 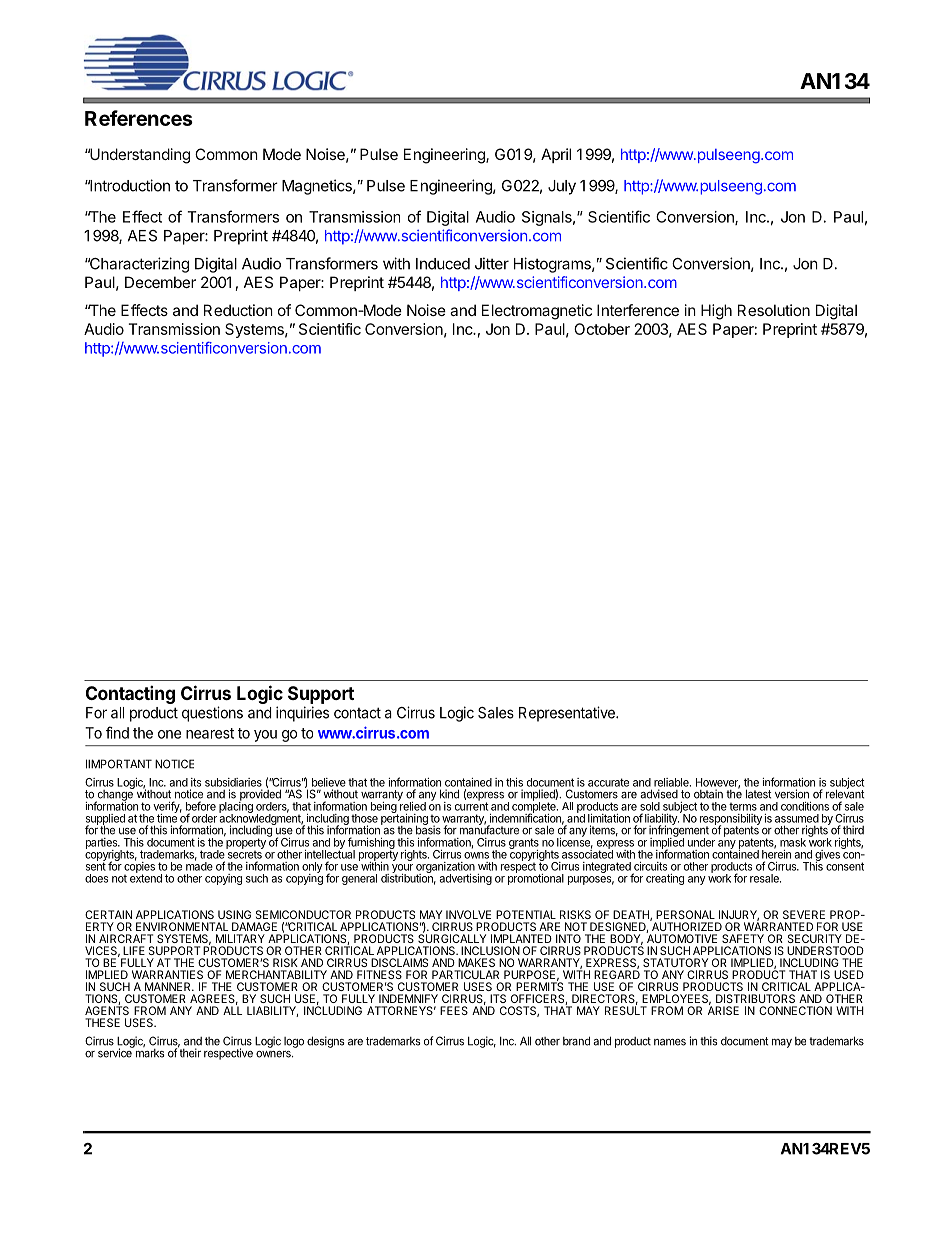 I want to click on April, so click(x=556, y=155).
